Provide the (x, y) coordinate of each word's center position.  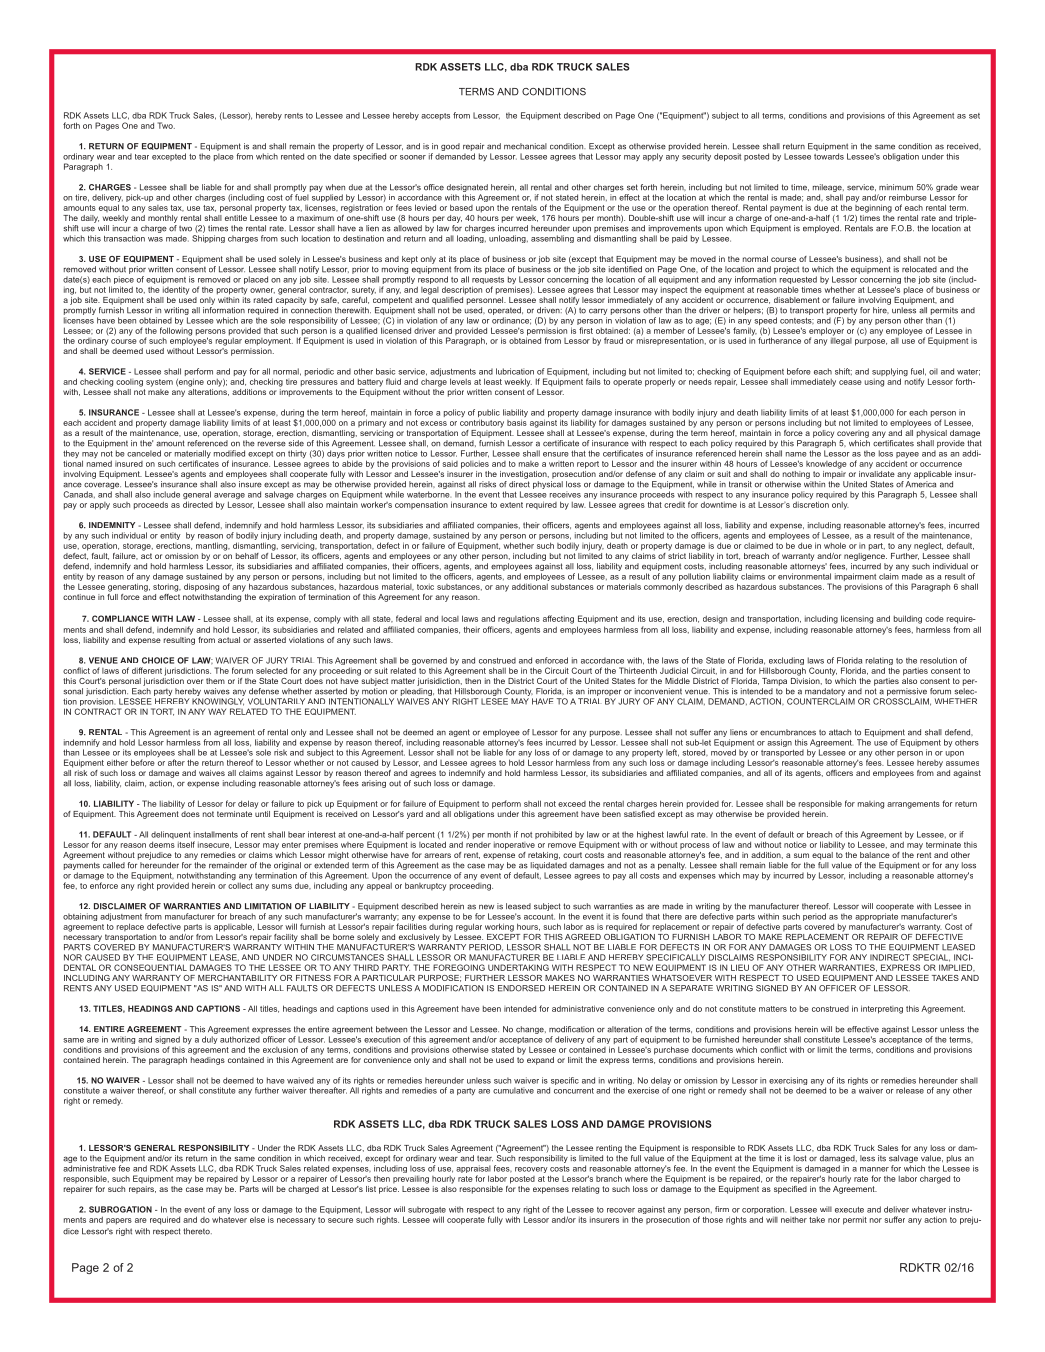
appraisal (473, 1170)
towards (829, 156)
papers (119, 1221)
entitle (236, 218)
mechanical (525, 146)
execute (849, 1210)
